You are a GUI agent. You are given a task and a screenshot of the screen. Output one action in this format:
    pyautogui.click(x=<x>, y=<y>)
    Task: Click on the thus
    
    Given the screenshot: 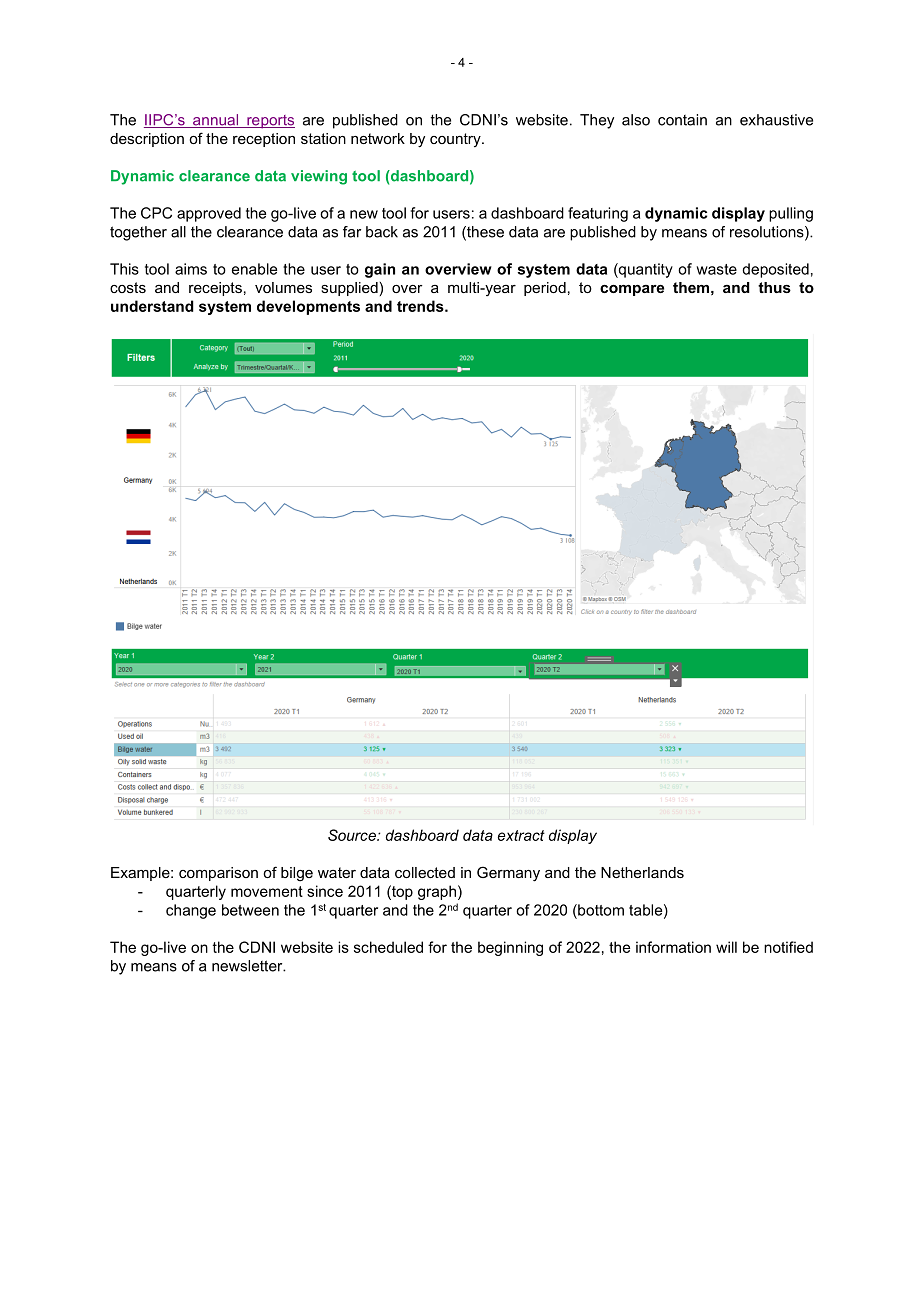 What is the action you would take?
    pyautogui.click(x=774, y=287)
